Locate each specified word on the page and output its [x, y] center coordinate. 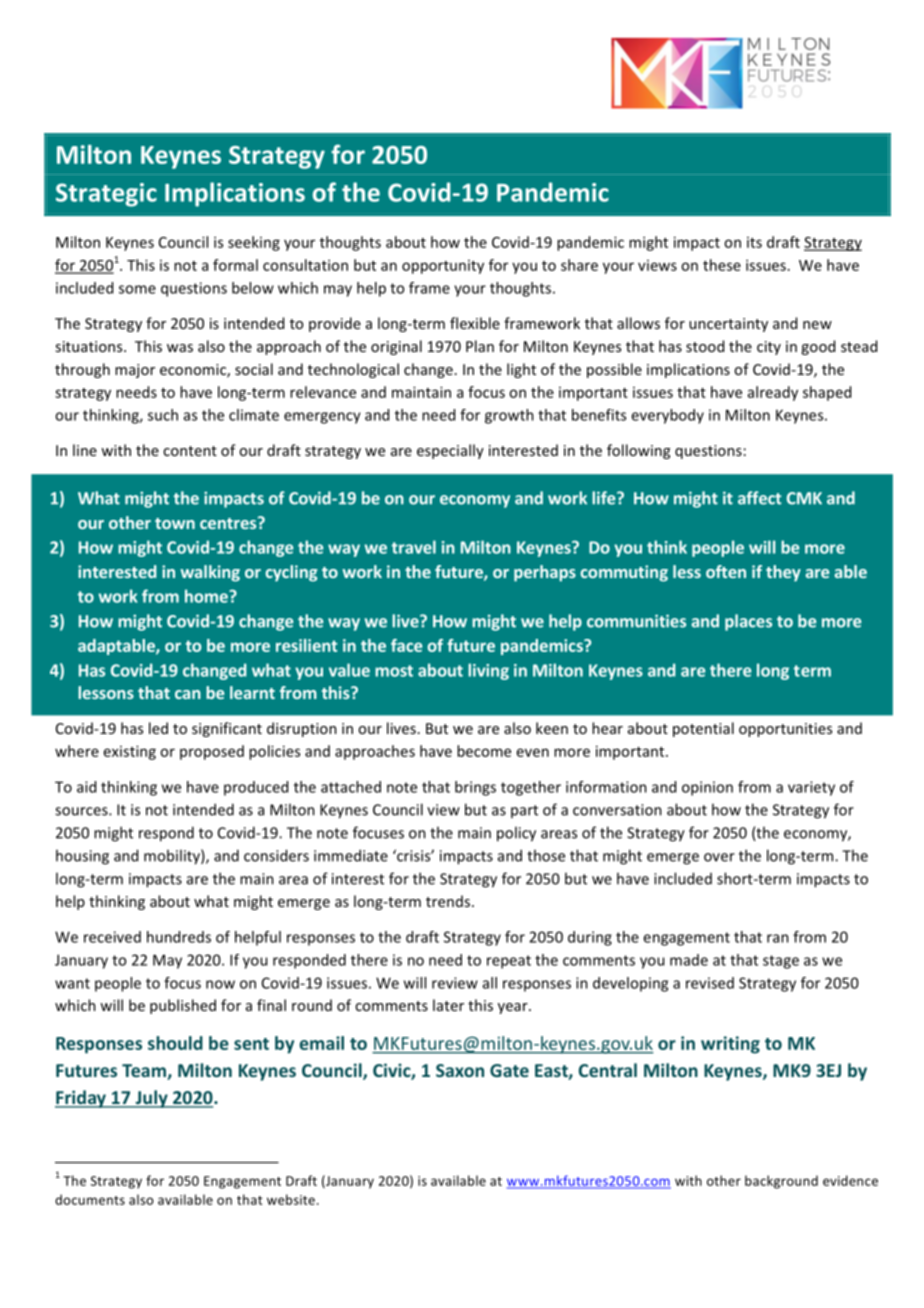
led [158, 728]
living [488, 671]
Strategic [106, 195]
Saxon [460, 1070]
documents [90, 1199]
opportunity [443, 267]
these [722, 265]
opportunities [785, 730]
